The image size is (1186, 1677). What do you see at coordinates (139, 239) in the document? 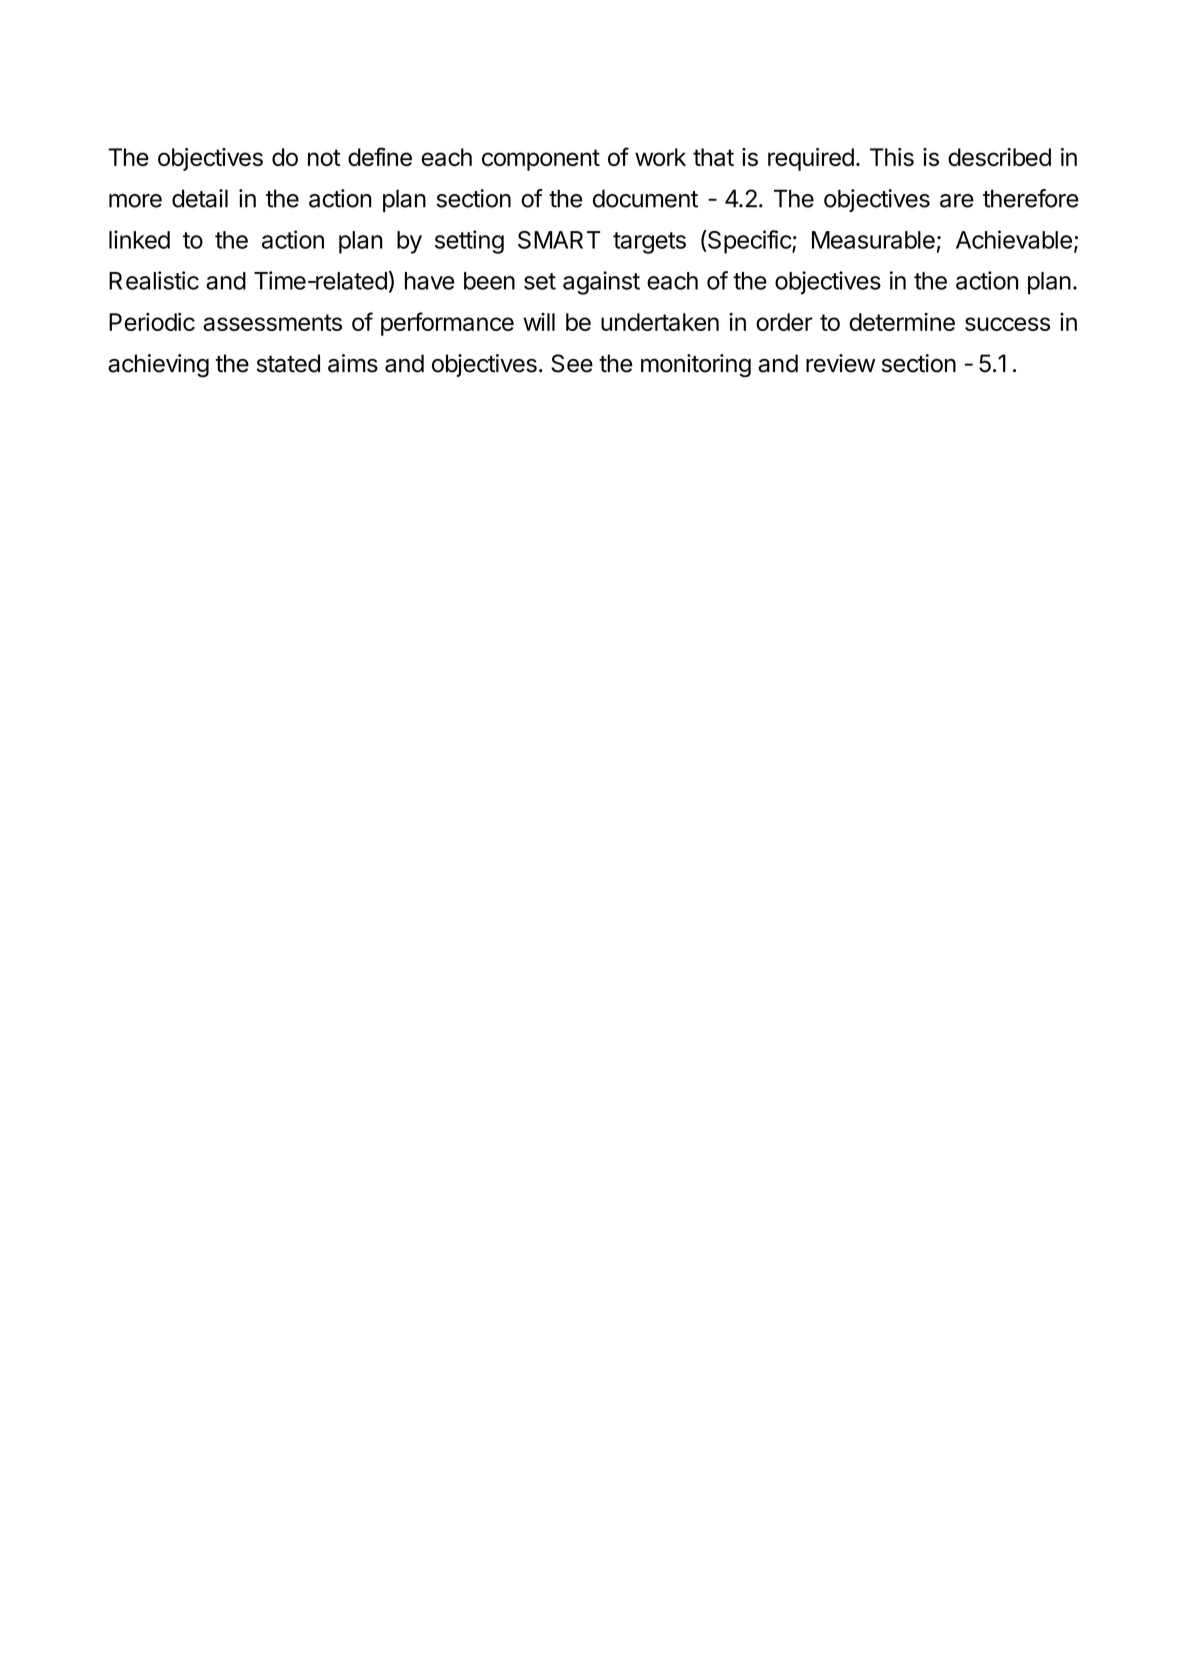
I see `linked` at bounding box center [139, 239].
